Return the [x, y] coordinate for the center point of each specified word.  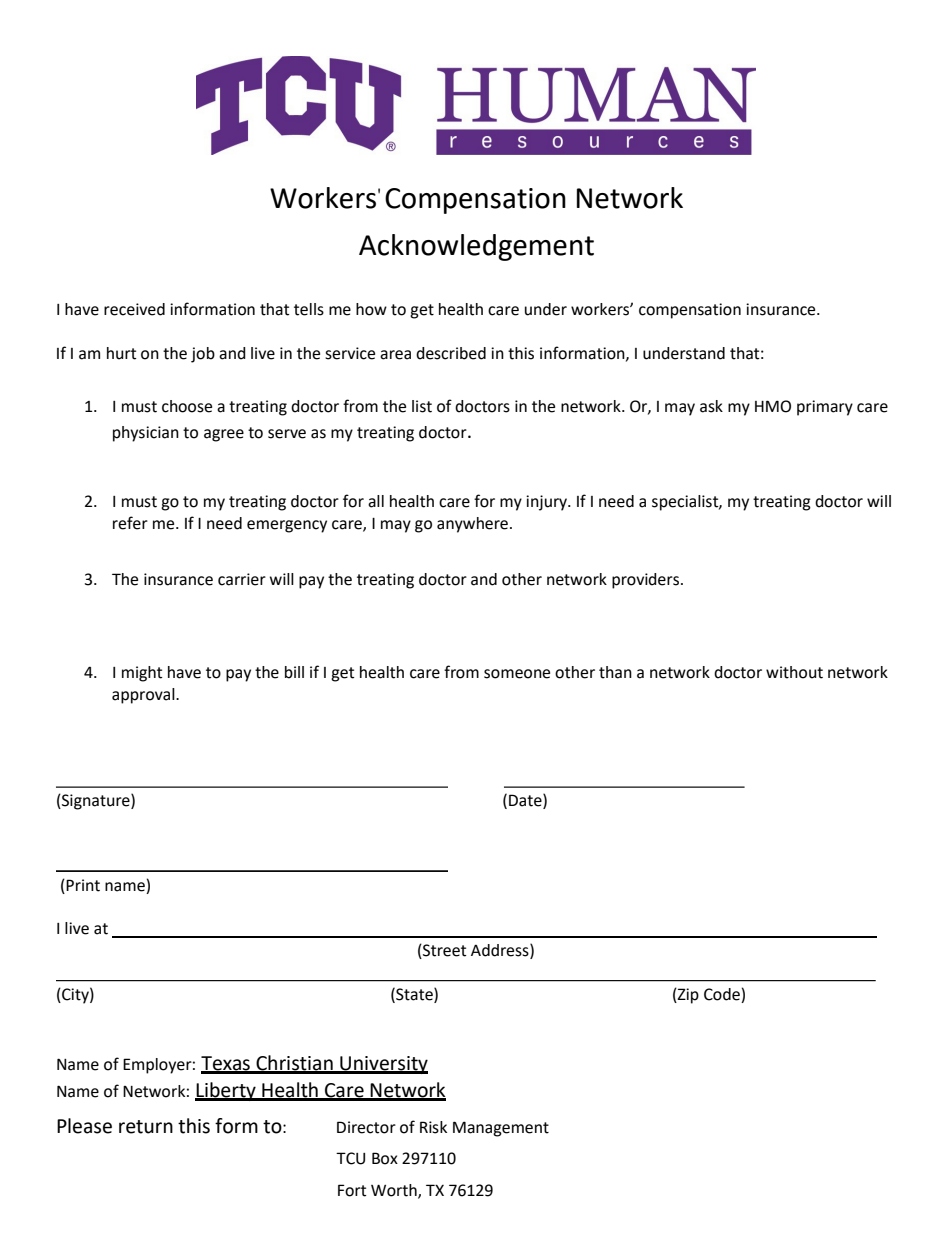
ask [711, 406]
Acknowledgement [476, 247]
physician [146, 434]
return [146, 1127]
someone [517, 674]
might [142, 674]
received [134, 309]
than [615, 672]
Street [443, 951]
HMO [773, 406]
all [376, 501]
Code [722, 994]
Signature [96, 802]
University [383, 1065]
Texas [226, 1064]
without [794, 672]
